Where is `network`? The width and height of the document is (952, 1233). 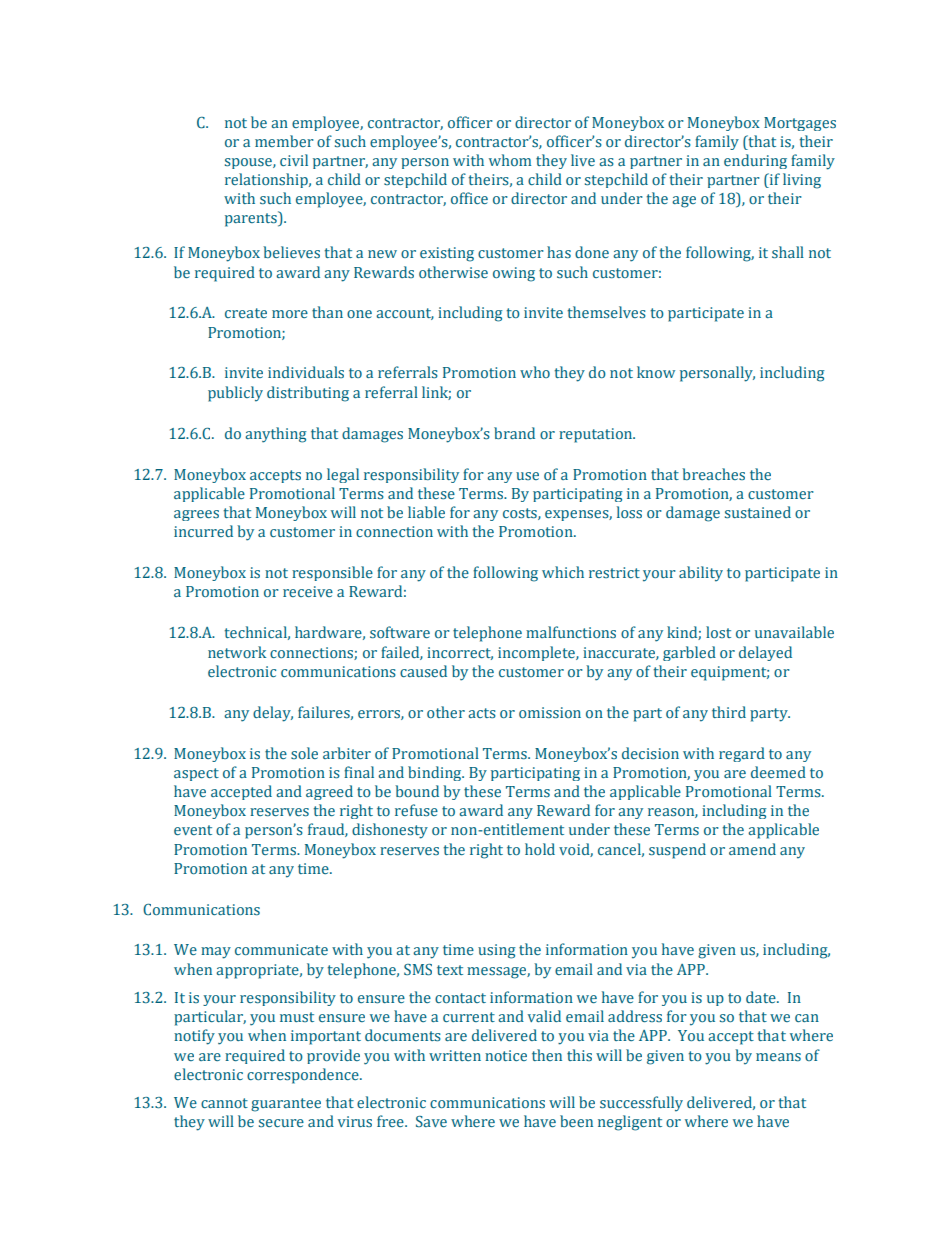
network is located at coordinates (237, 652).
